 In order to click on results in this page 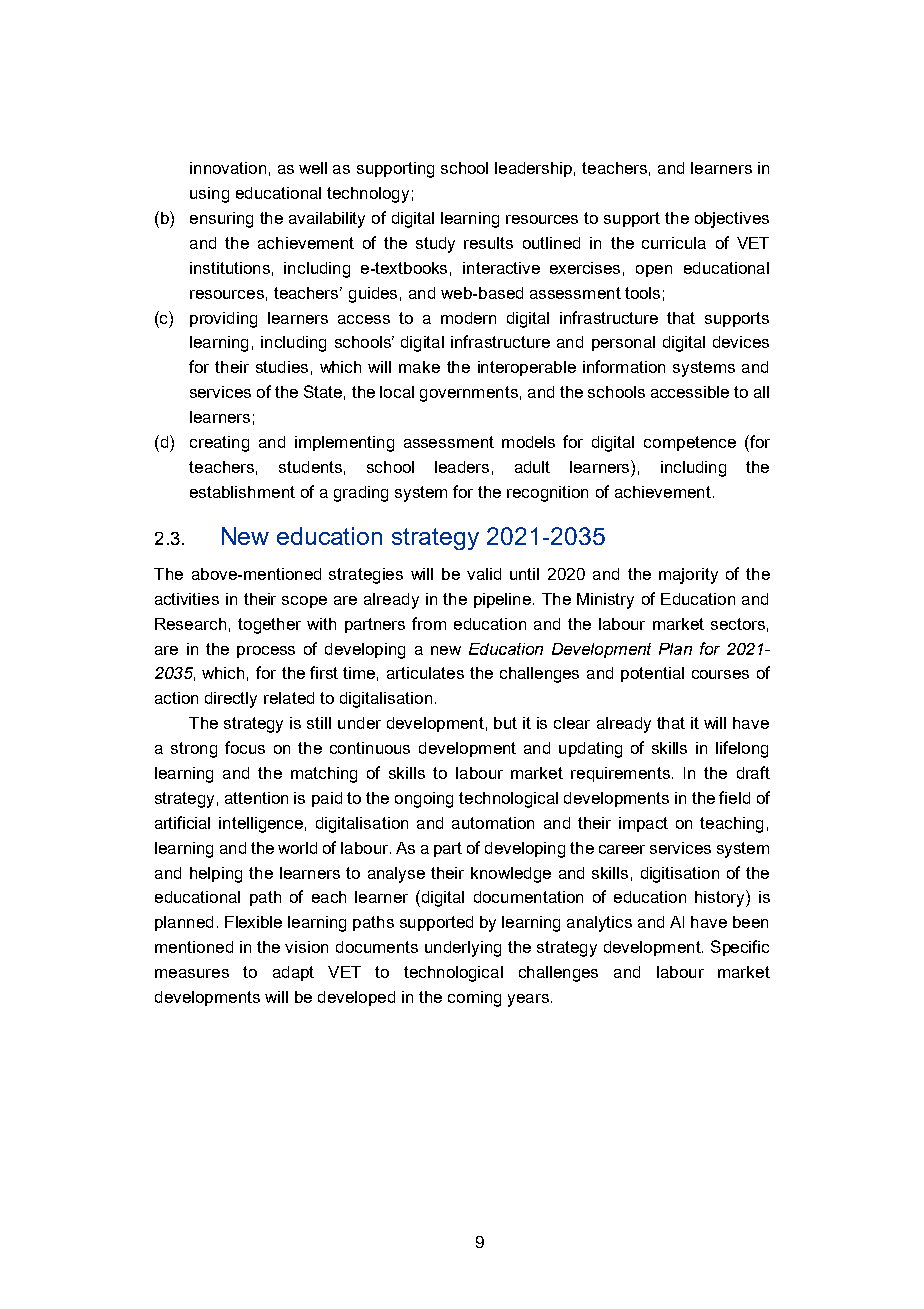, I will do `click(488, 243)`.
